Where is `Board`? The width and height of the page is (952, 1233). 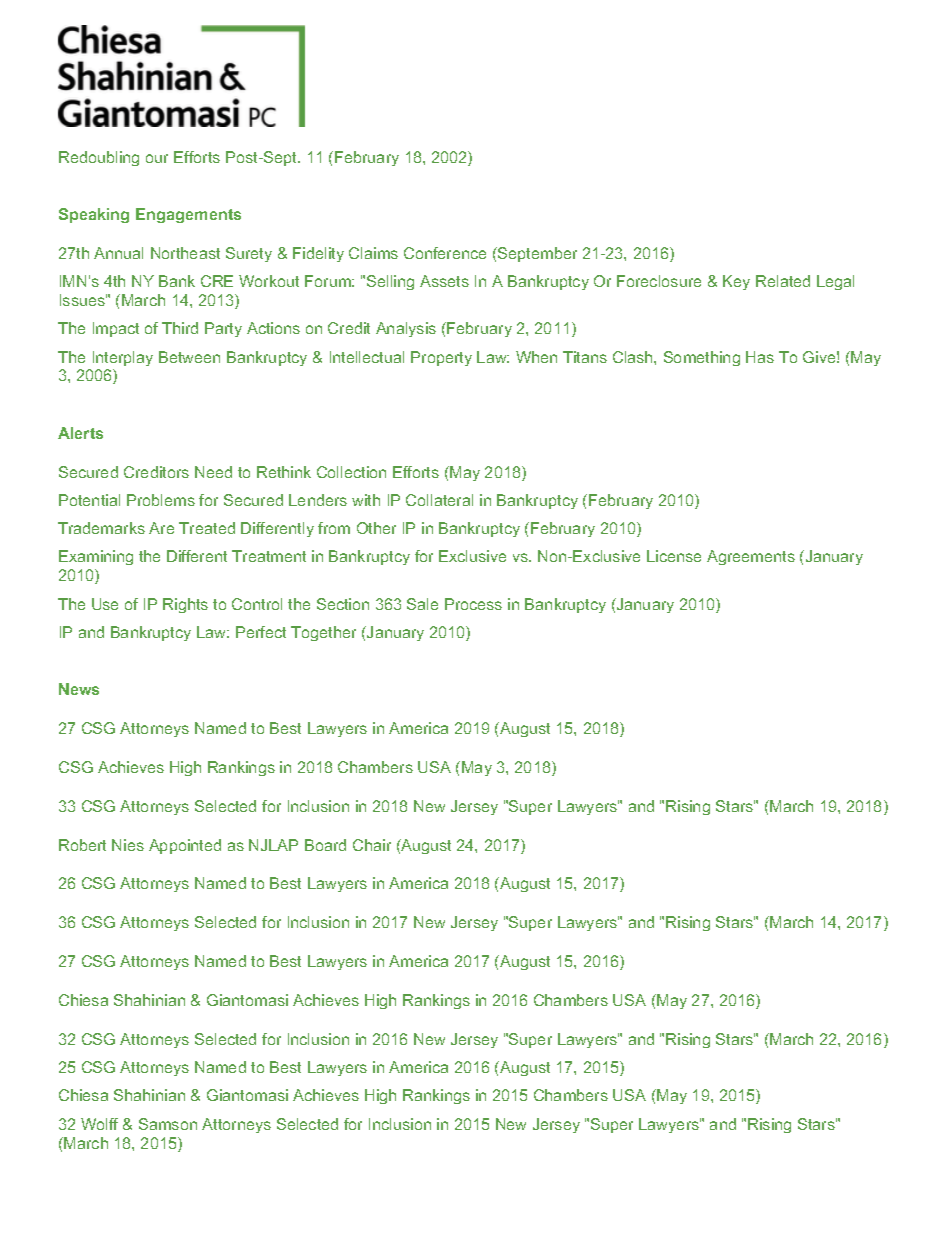
Board is located at coordinates (325, 845).
